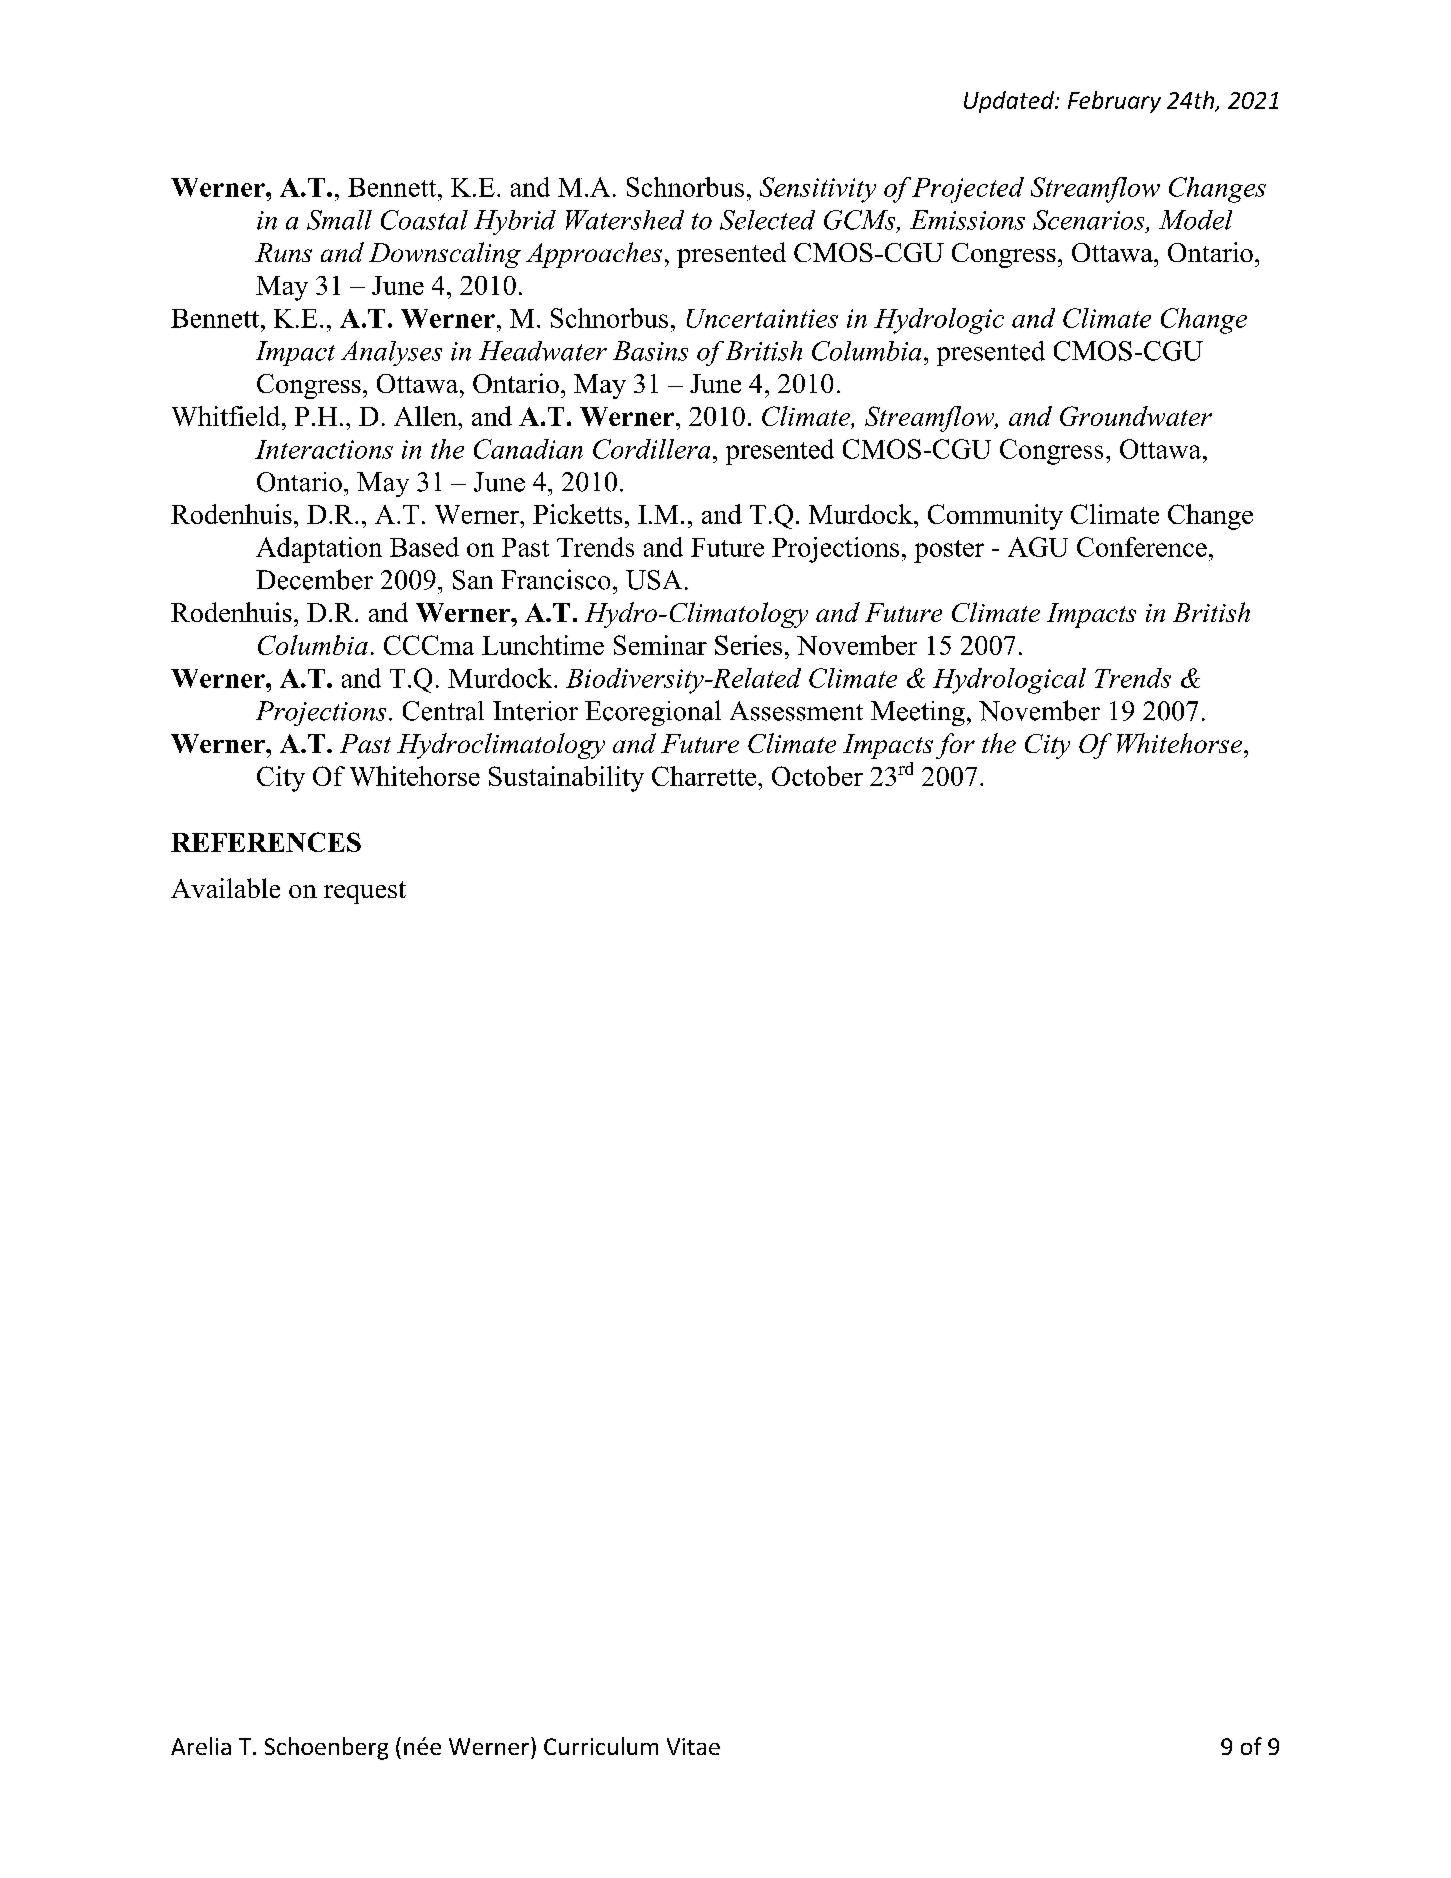 The height and width of the image is (1878, 1451). Describe the element at coordinates (1114, 102) in the image. I see `February` at that location.
